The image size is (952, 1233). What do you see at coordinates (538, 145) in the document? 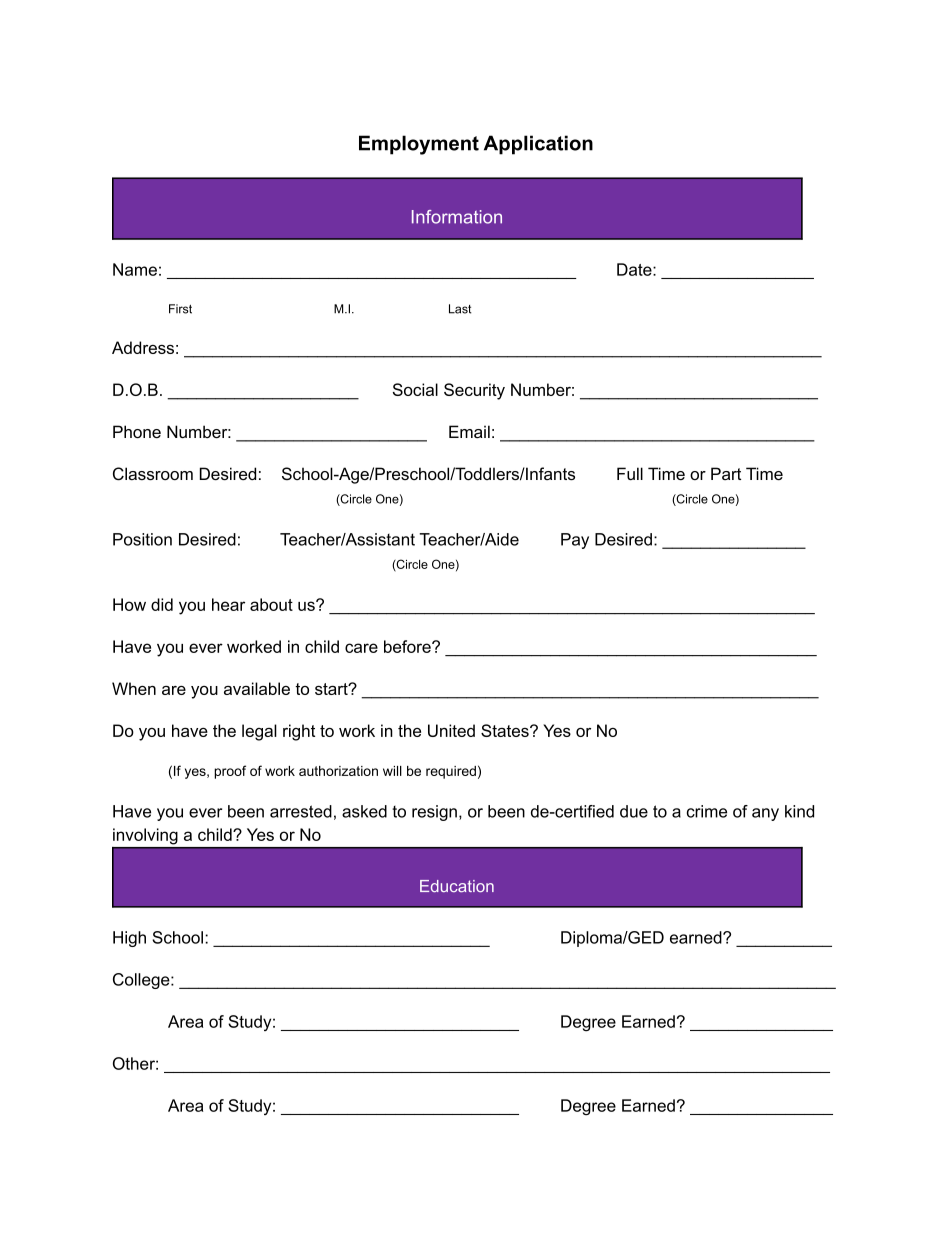
I see `Application` at bounding box center [538, 145].
